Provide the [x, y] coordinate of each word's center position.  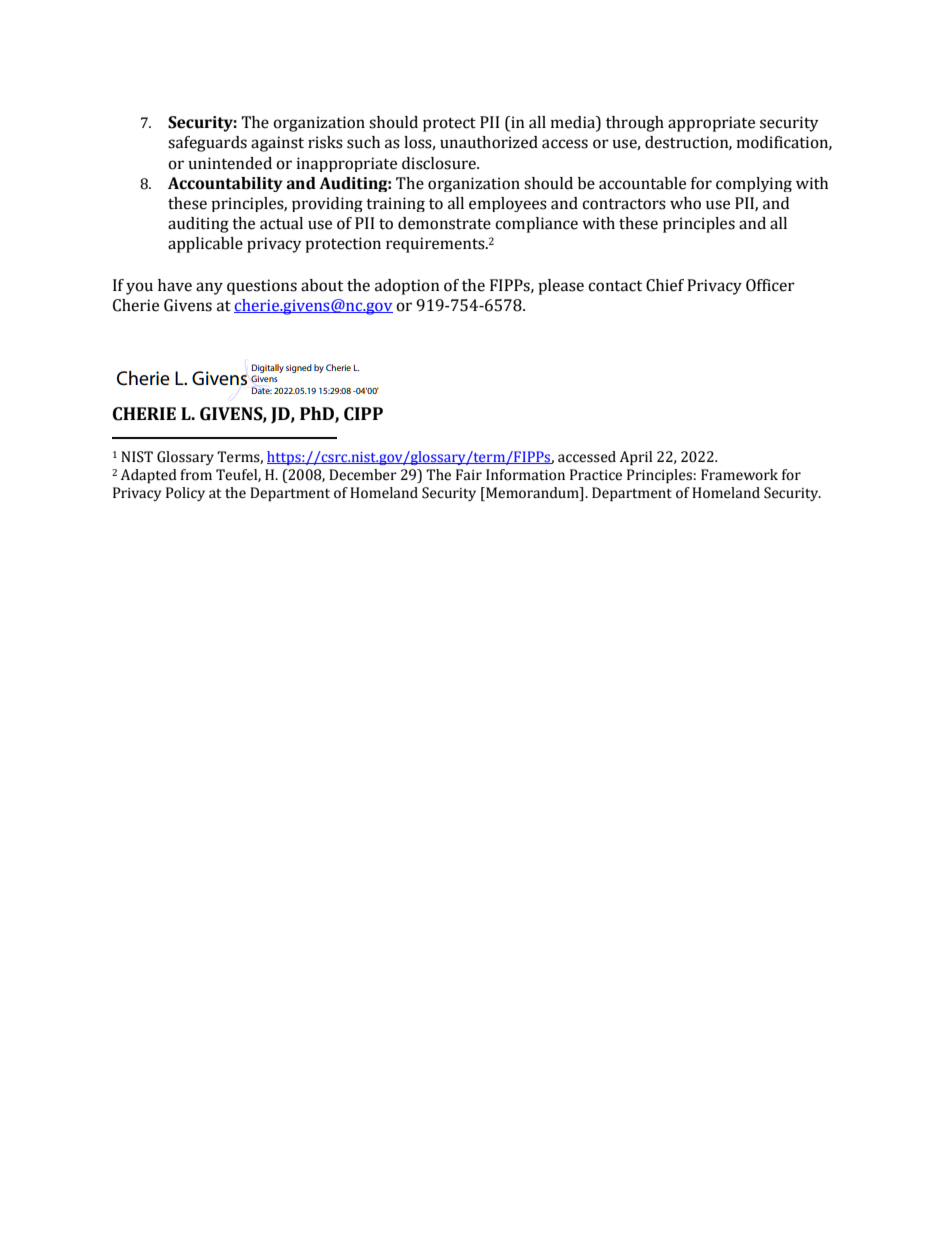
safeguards [207, 144]
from [196, 475]
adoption [407, 287]
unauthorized [489, 142]
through [635, 124]
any [209, 288]
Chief [665, 285]
